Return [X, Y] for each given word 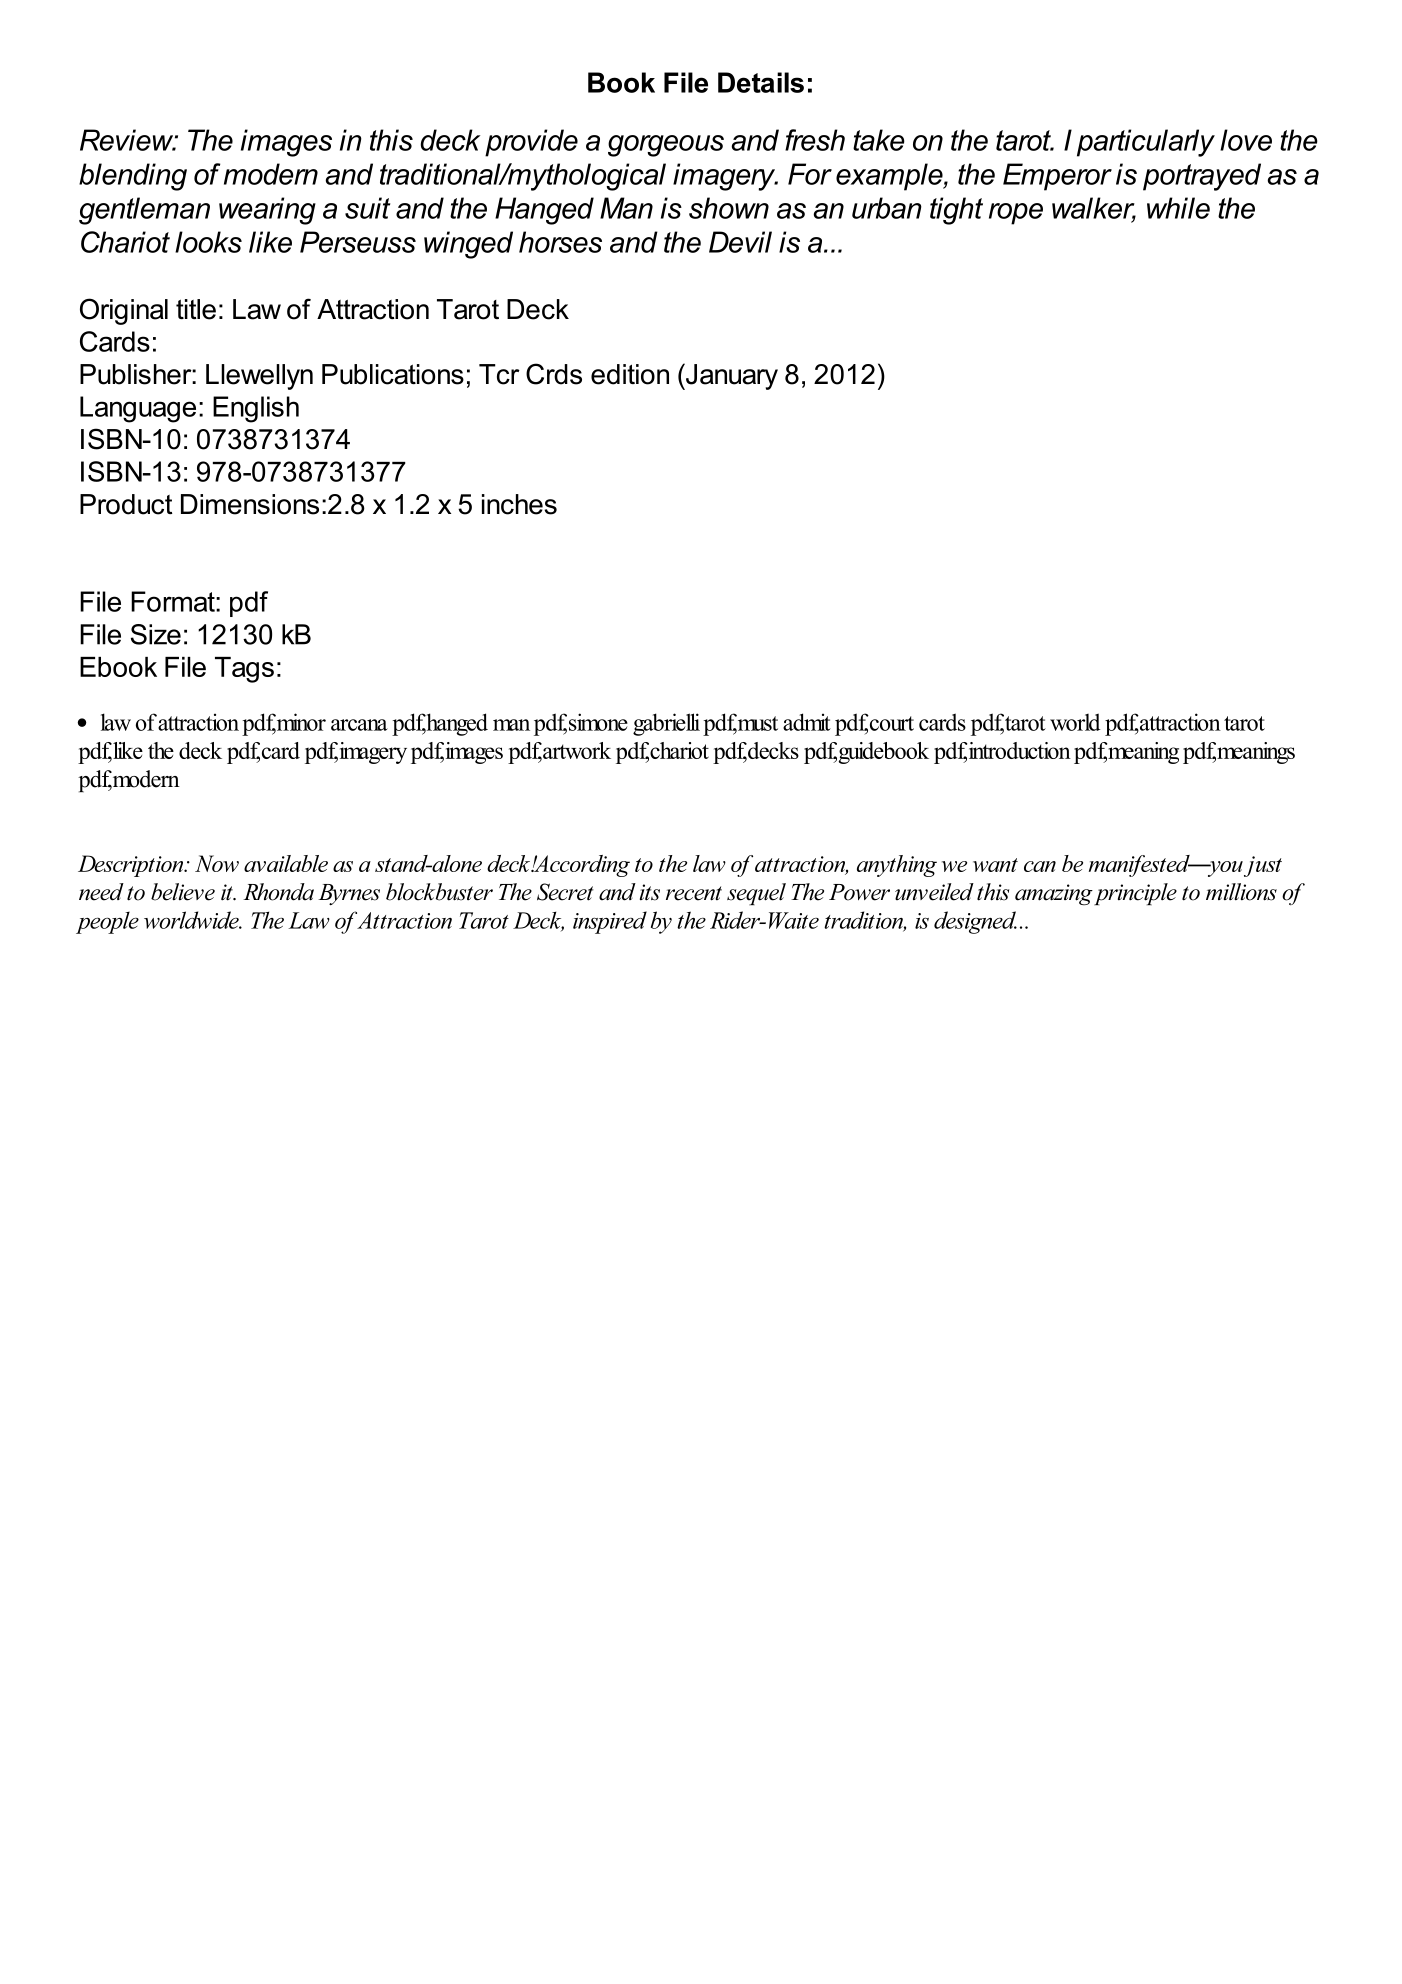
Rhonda [278, 892]
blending [133, 177]
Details [761, 82]
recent [694, 893]
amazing [1055, 894]
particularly [1146, 143]
